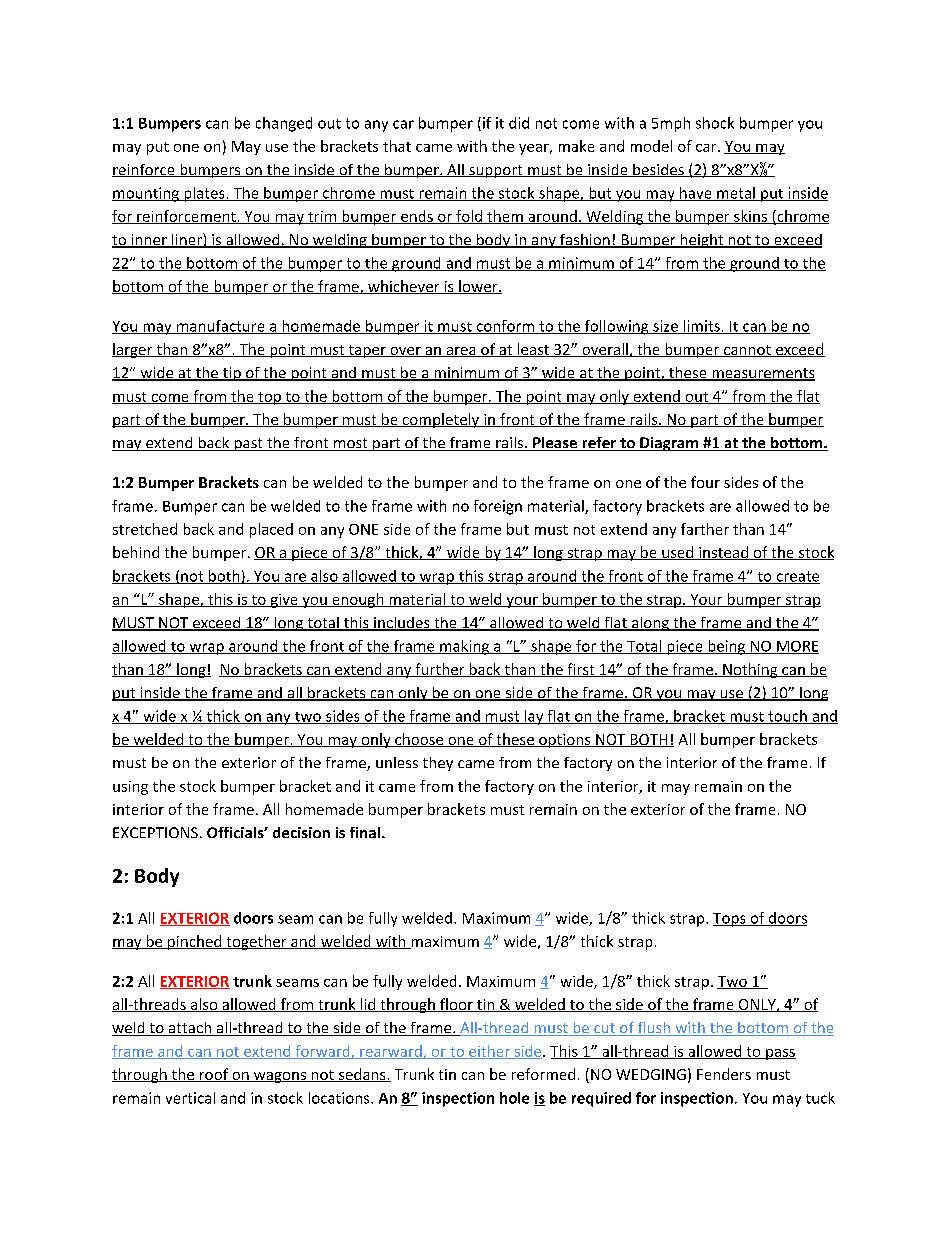 Image resolution: width=952 pixels, height=1233 pixels. I want to click on being, so click(727, 647).
